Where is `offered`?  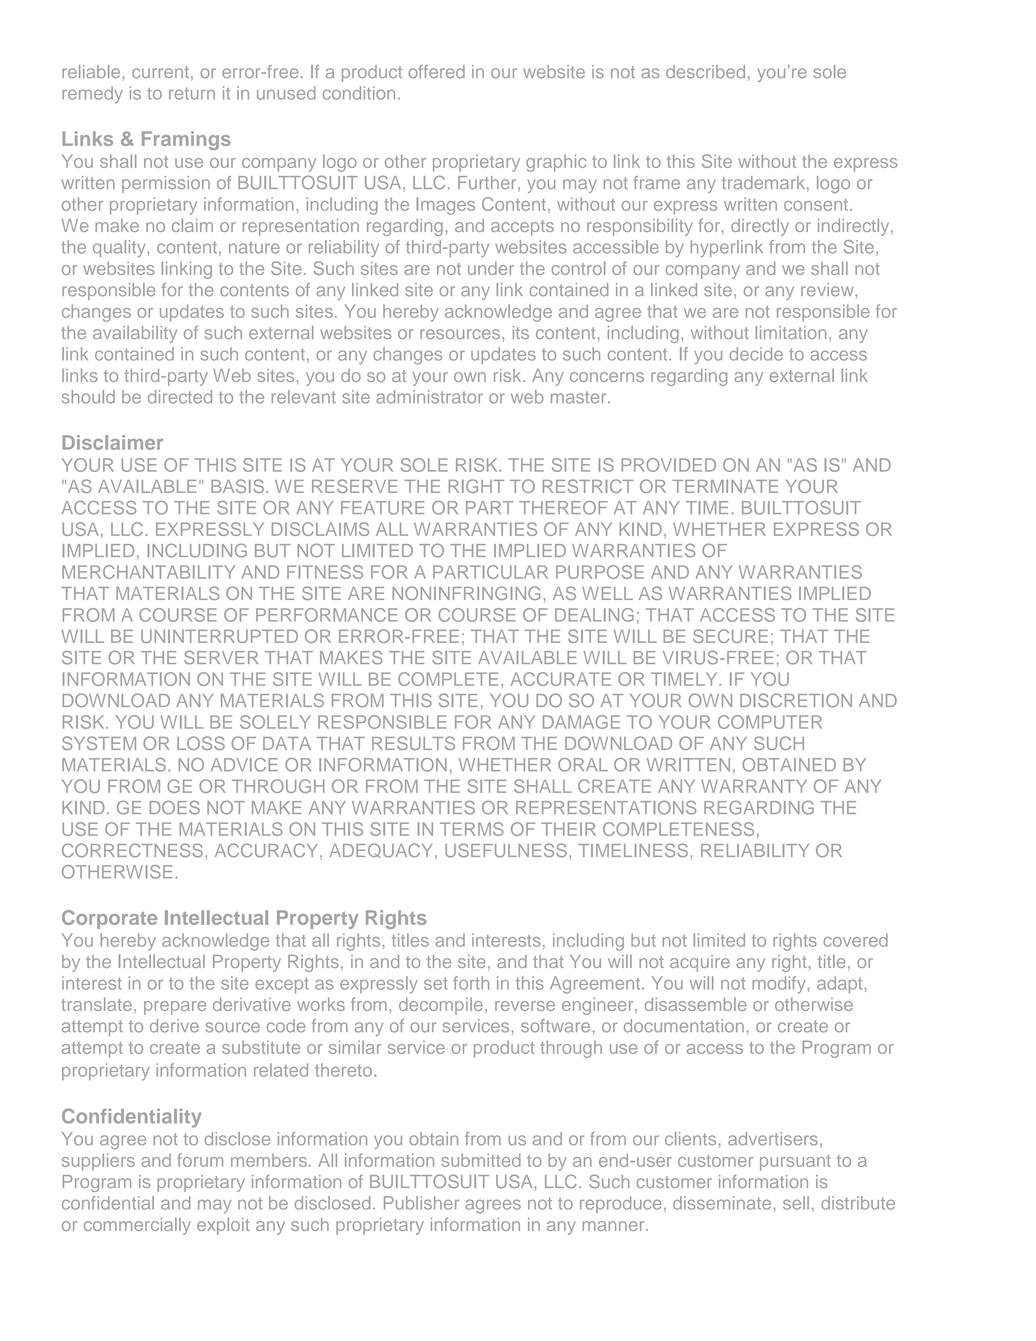
offered is located at coordinates (437, 71).
